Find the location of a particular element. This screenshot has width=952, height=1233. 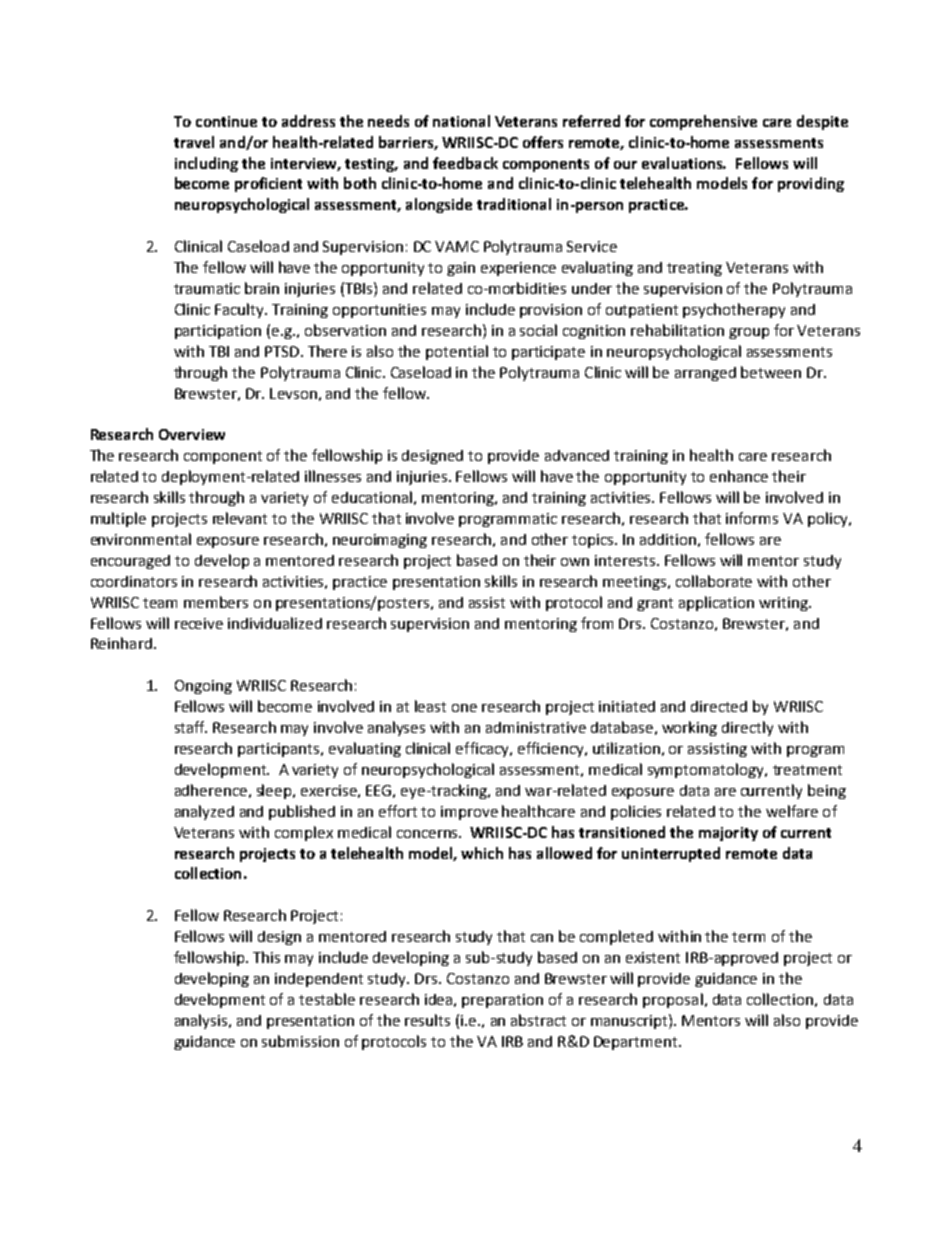

comprehensive is located at coordinates (703, 122).
